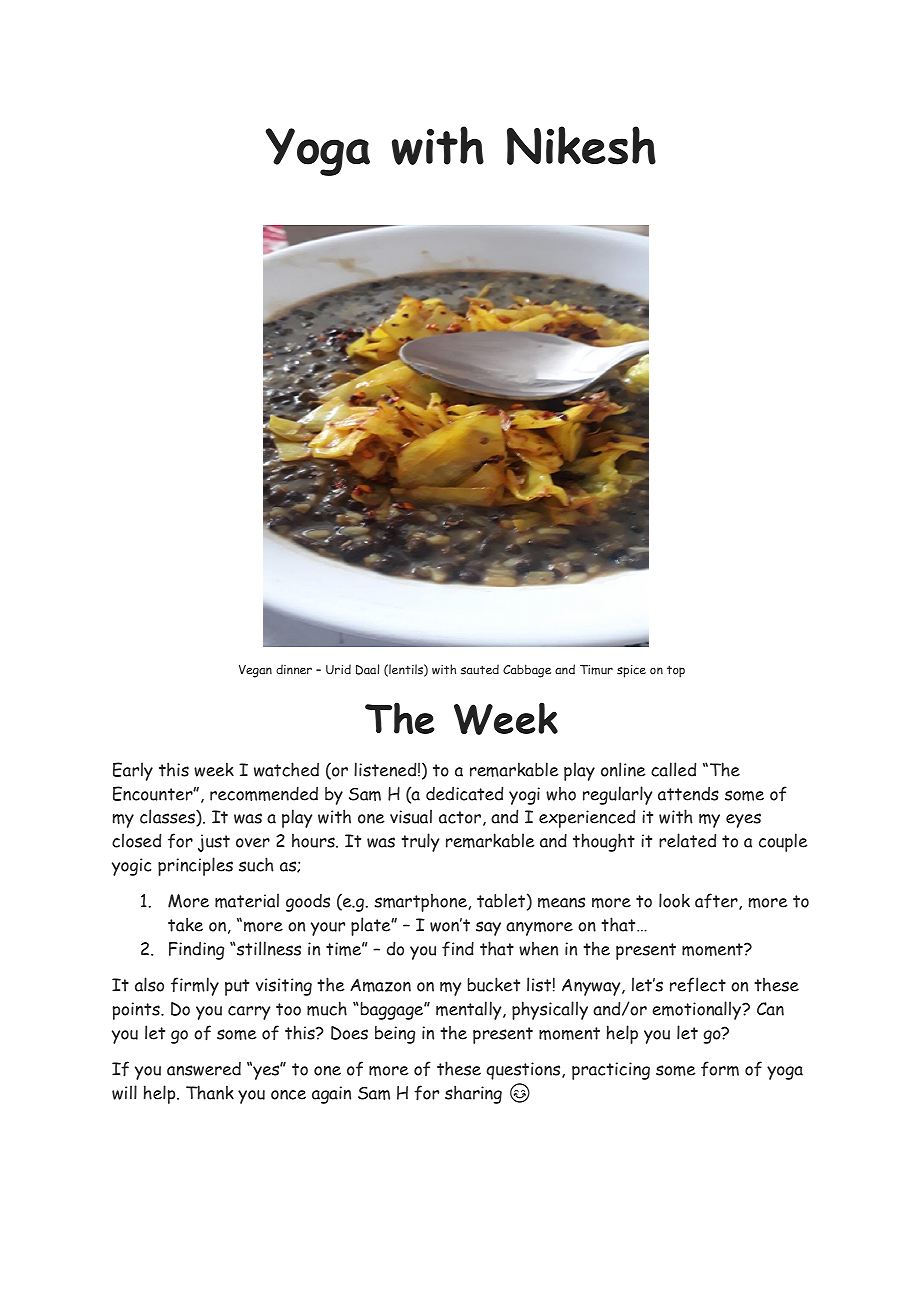  Describe the element at coordinates (488, 928) in the document. I see `say` at that location.
